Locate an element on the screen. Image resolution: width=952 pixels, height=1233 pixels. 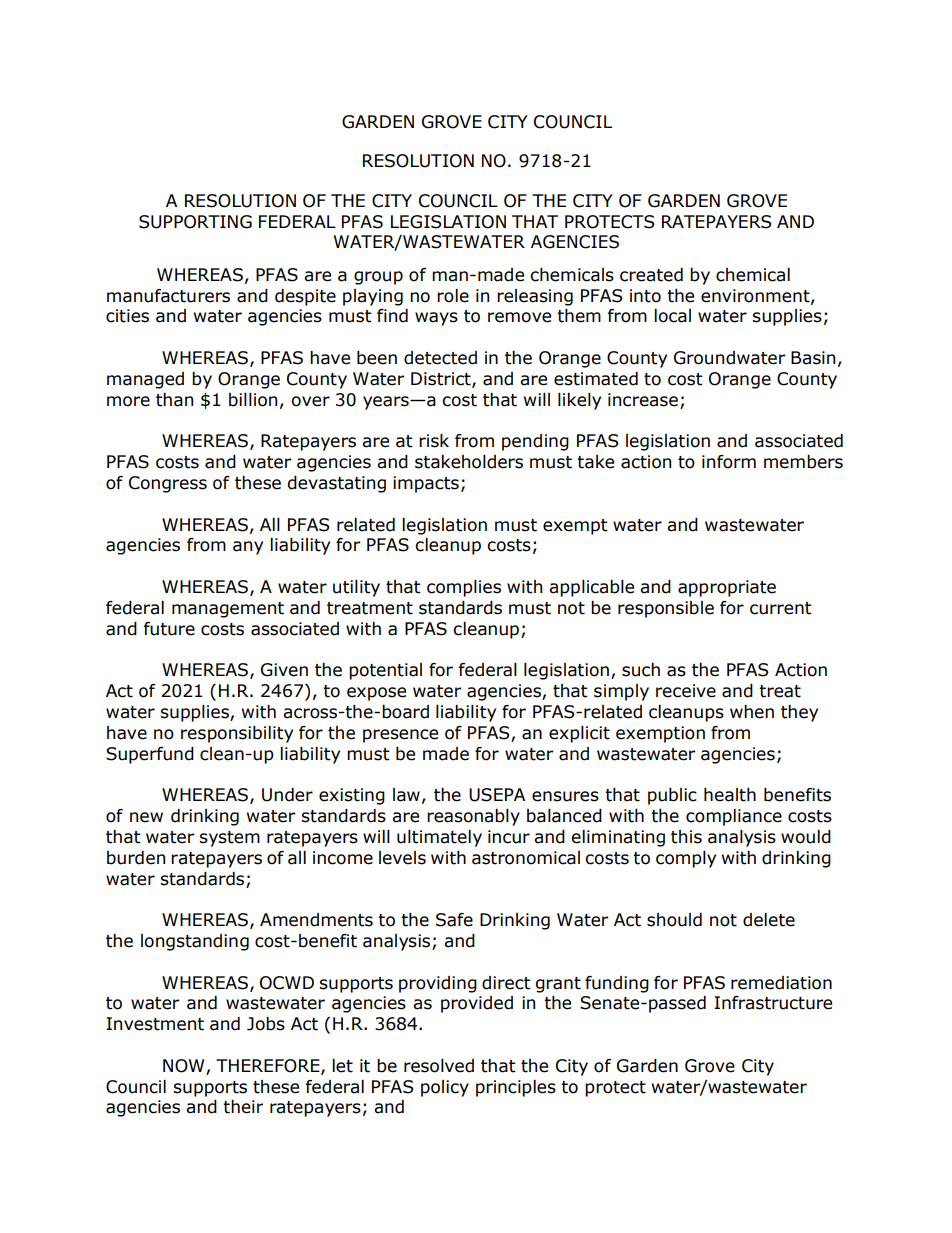
impacts is located at coordinates (426, 484).
